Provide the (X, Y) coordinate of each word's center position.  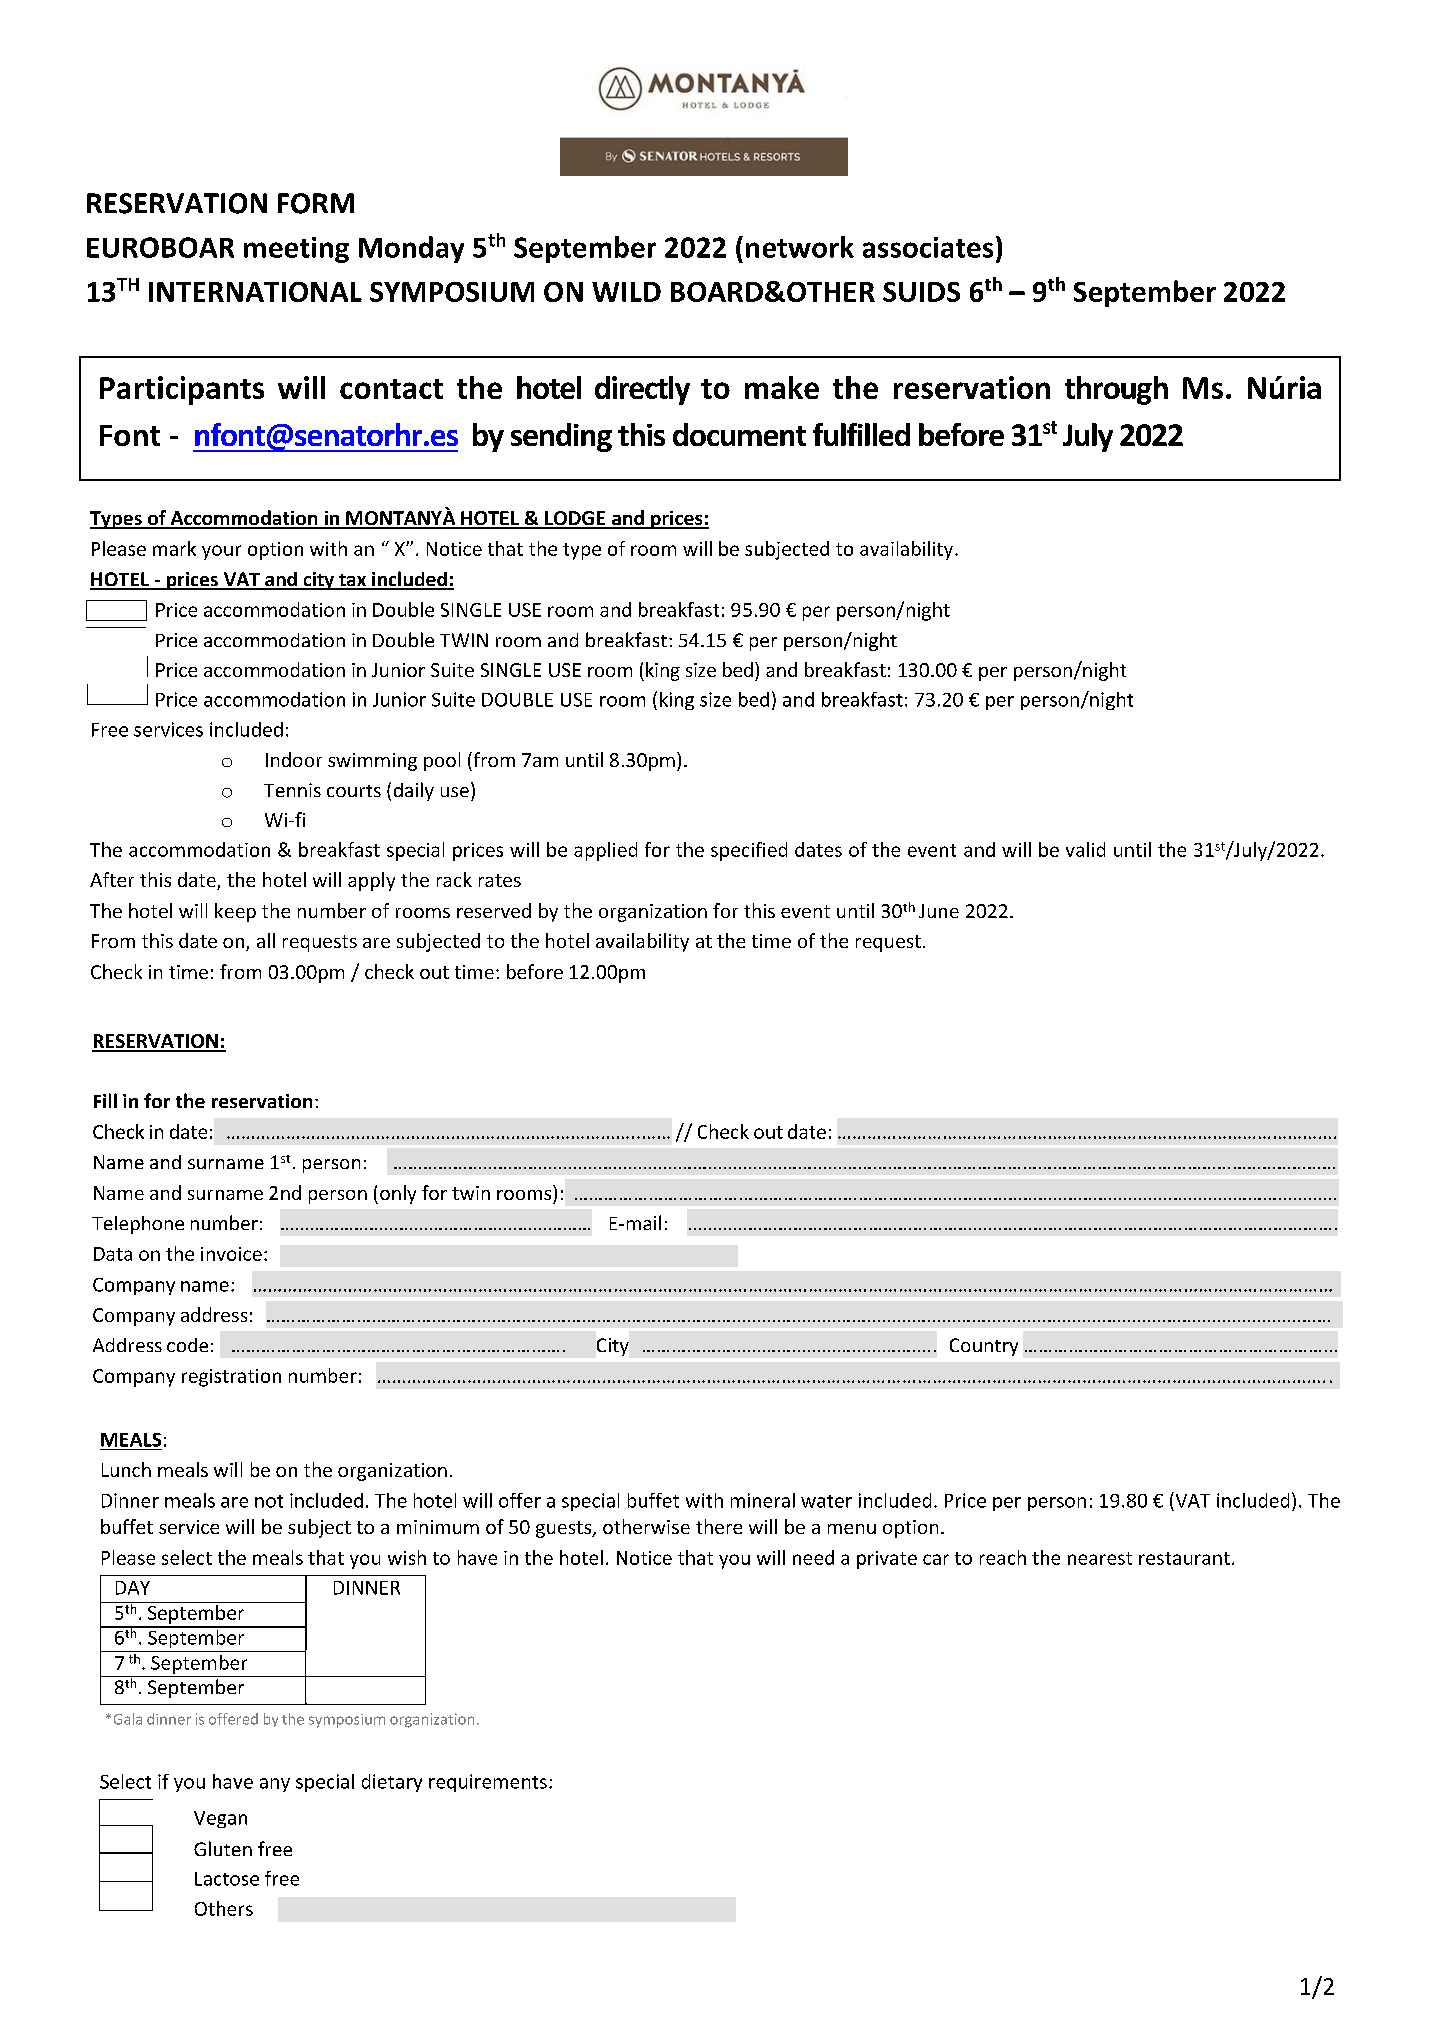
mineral (763, 1500)
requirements (488, 1783)
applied (605, 851)
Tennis (292, 790)
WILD (626, 292)
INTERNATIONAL (255, 292)
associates (928, 247)
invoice (231, 1254)
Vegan (220, 1819)
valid (1085, 849)
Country (984, 1347)
